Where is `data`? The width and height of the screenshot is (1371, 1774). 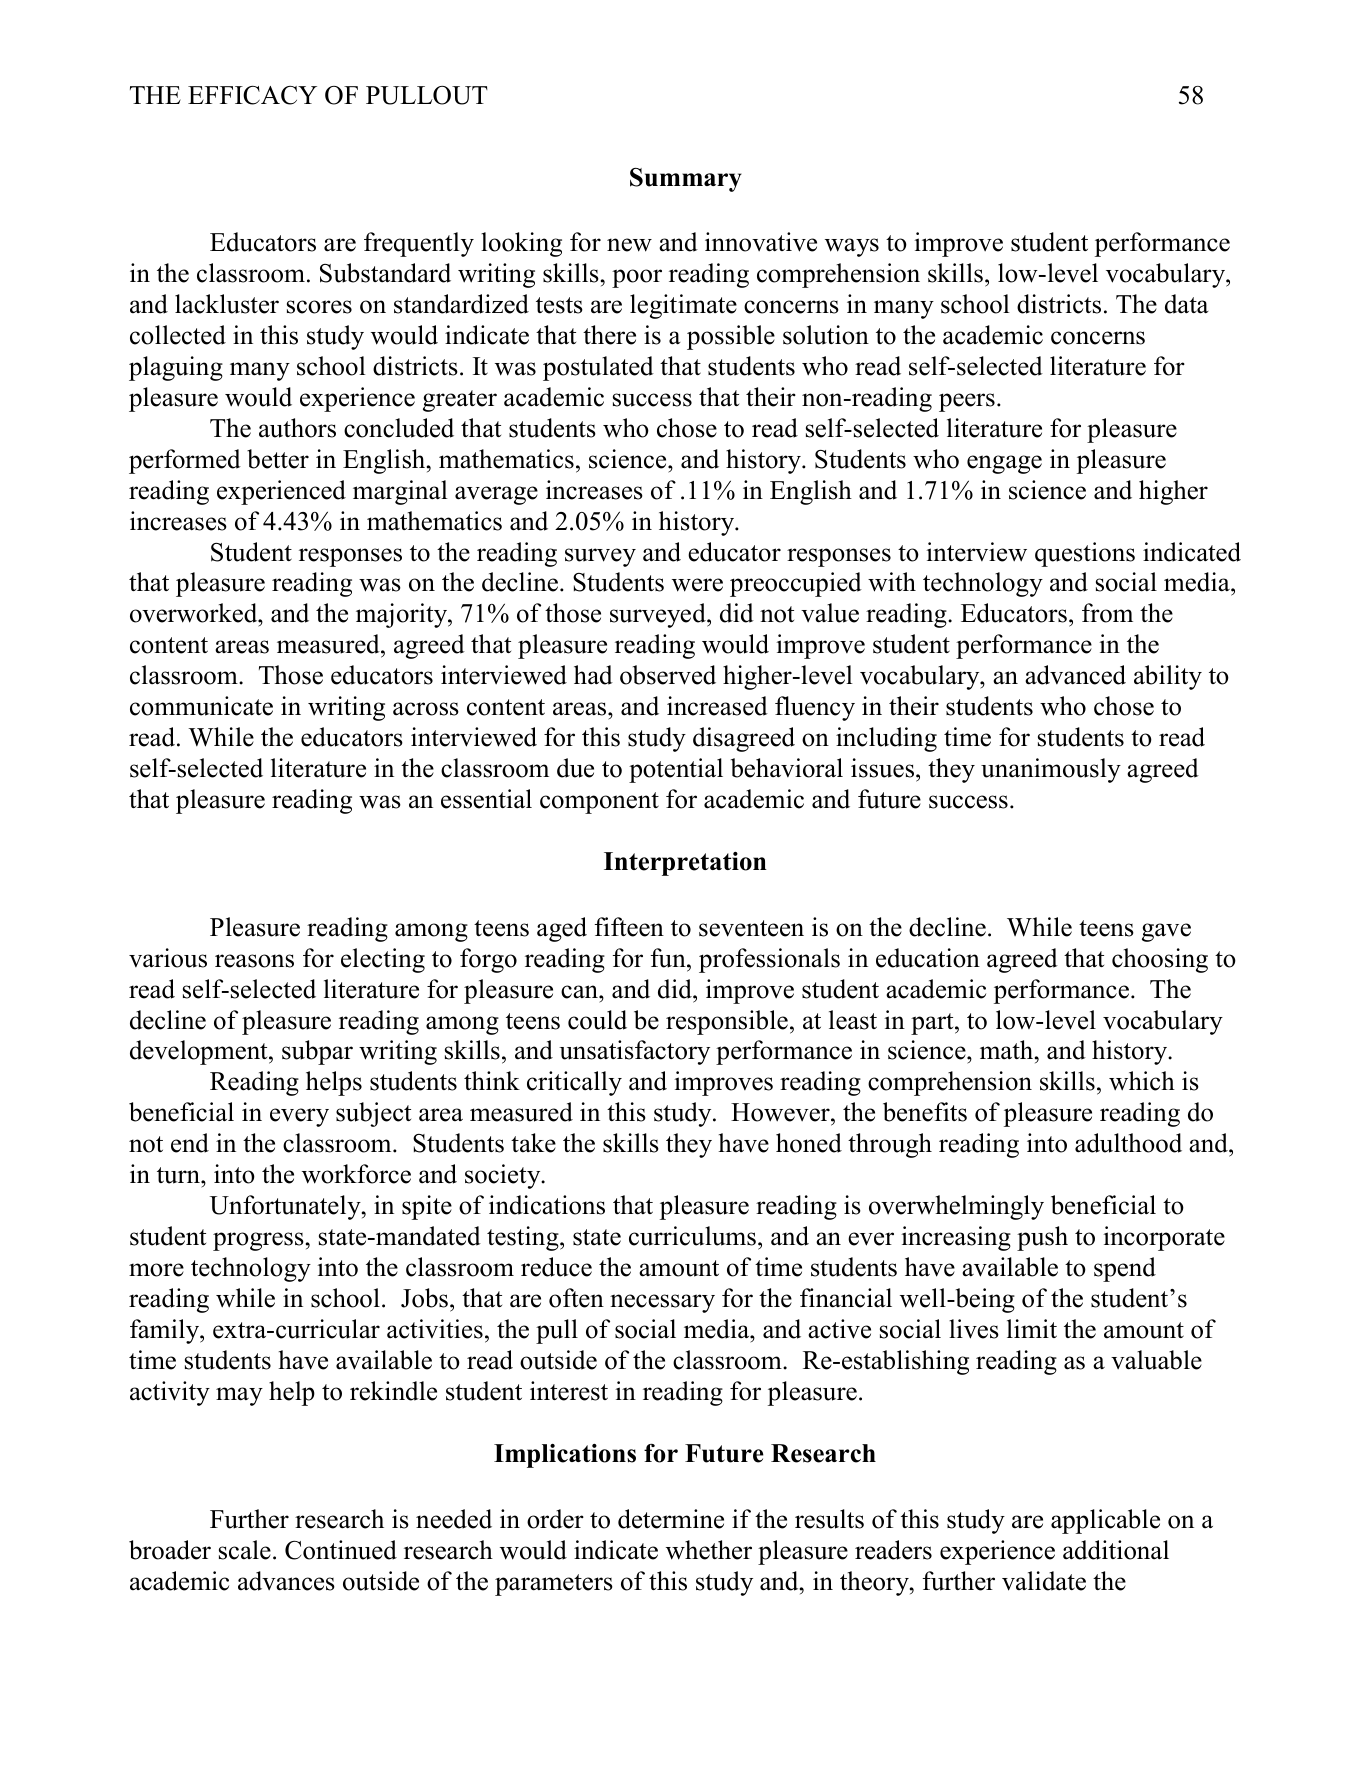 data is located at coordinates (1187, 304).
